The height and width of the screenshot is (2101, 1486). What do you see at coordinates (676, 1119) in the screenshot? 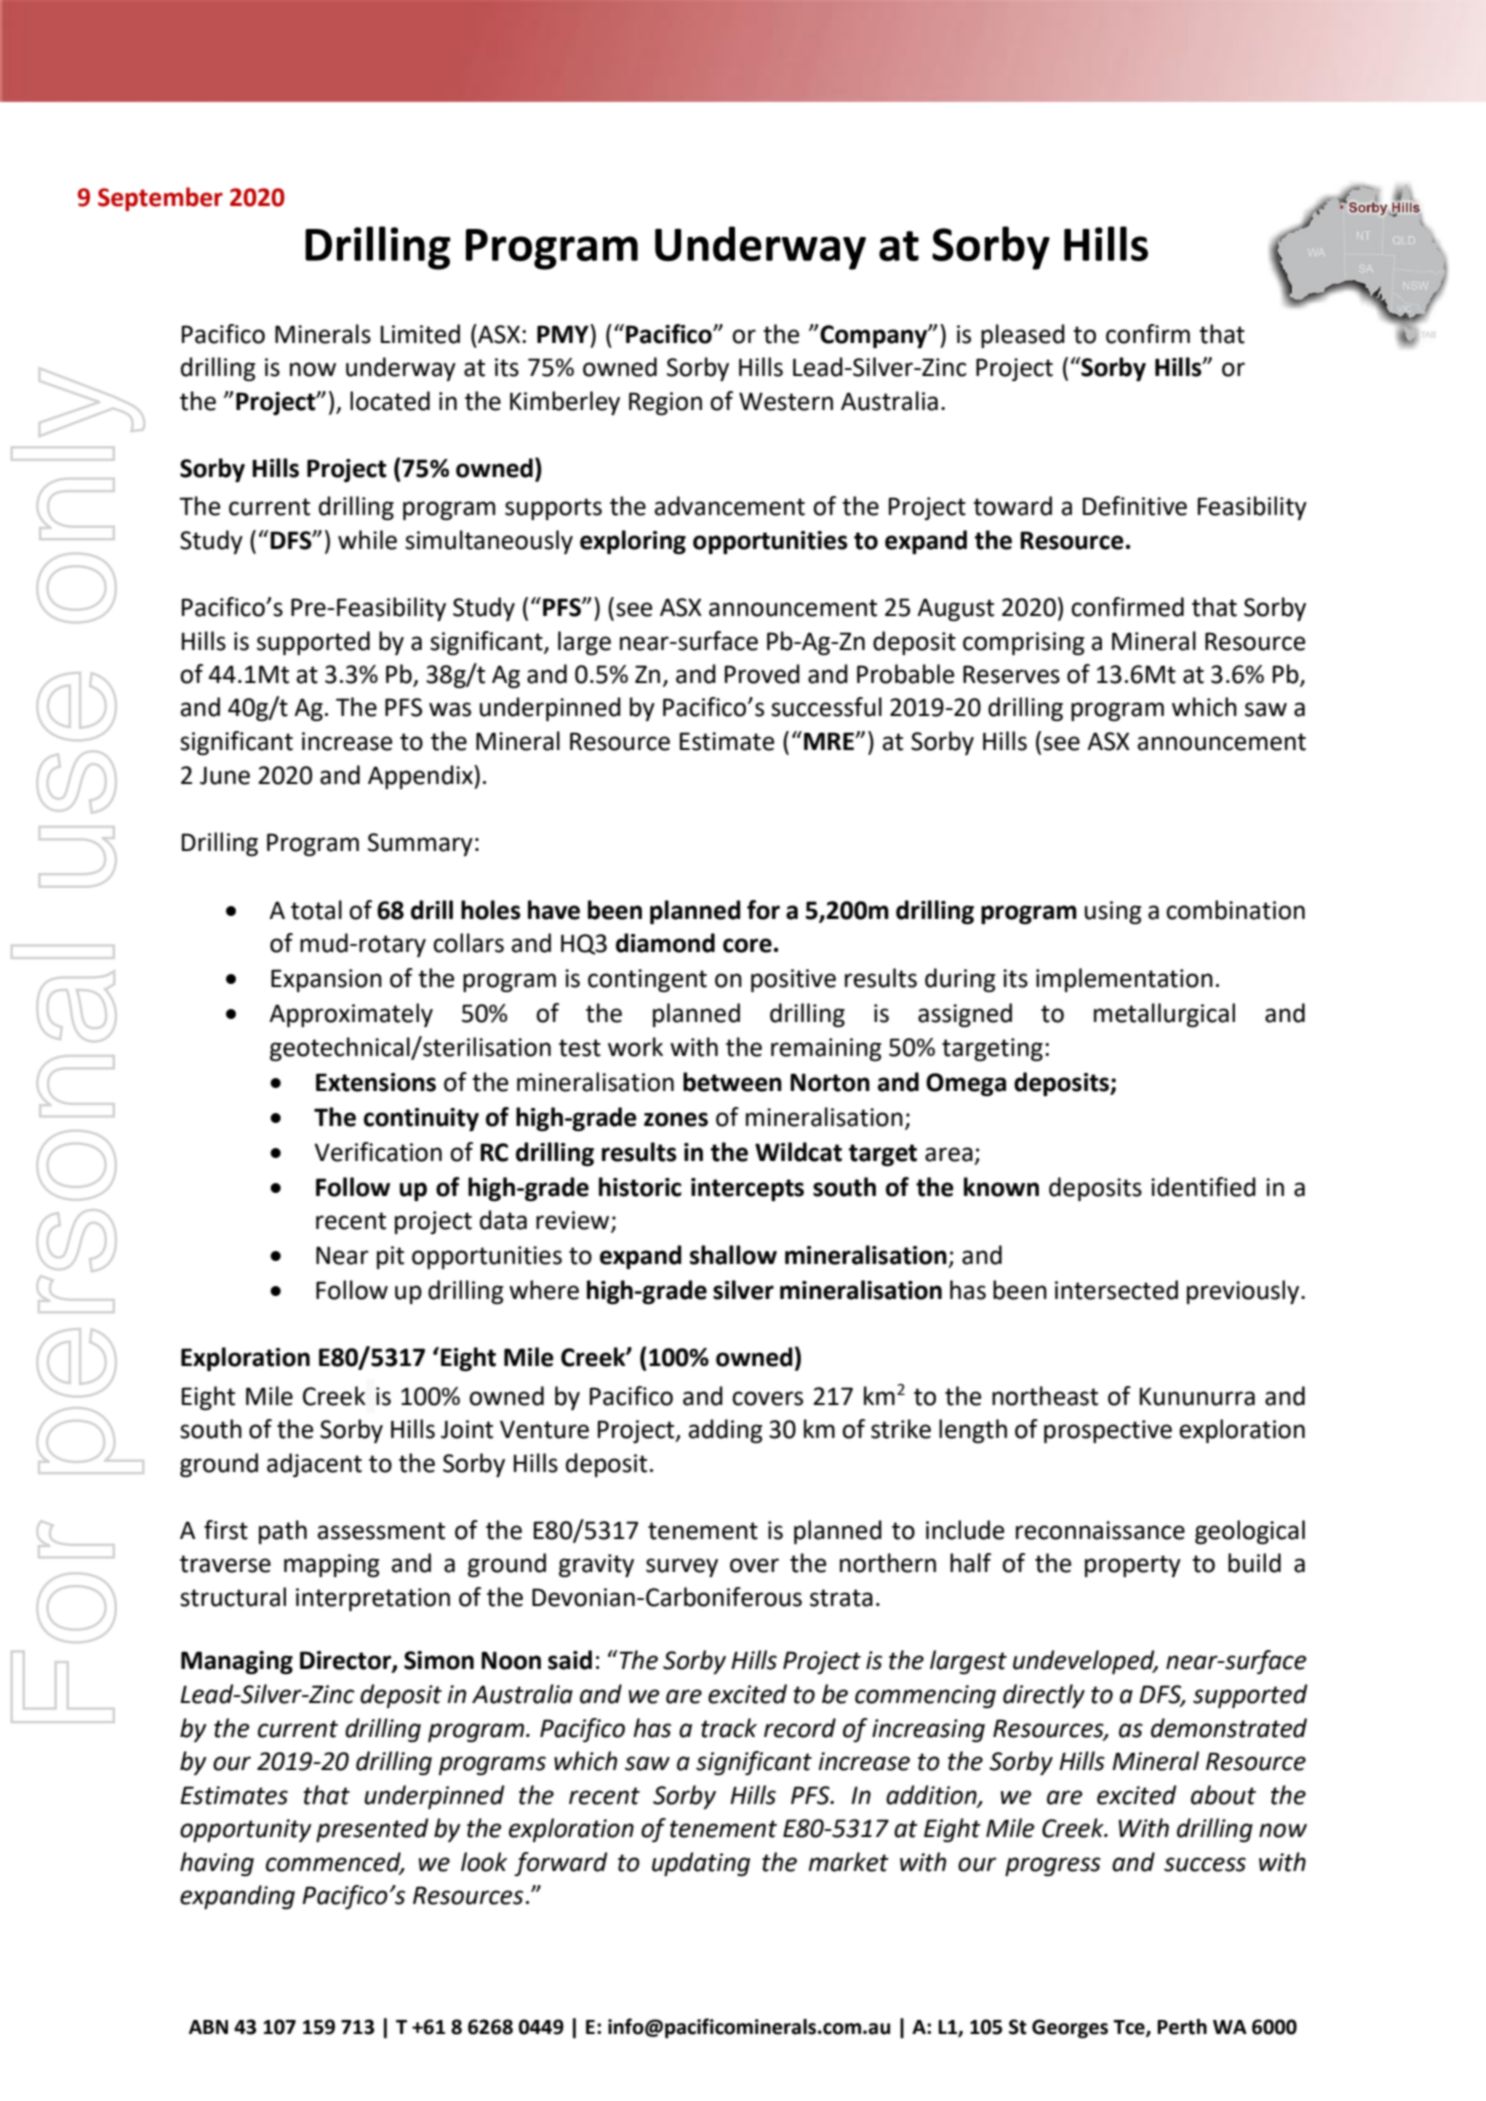
I see `zones` at bounding box center [676, 1119].
